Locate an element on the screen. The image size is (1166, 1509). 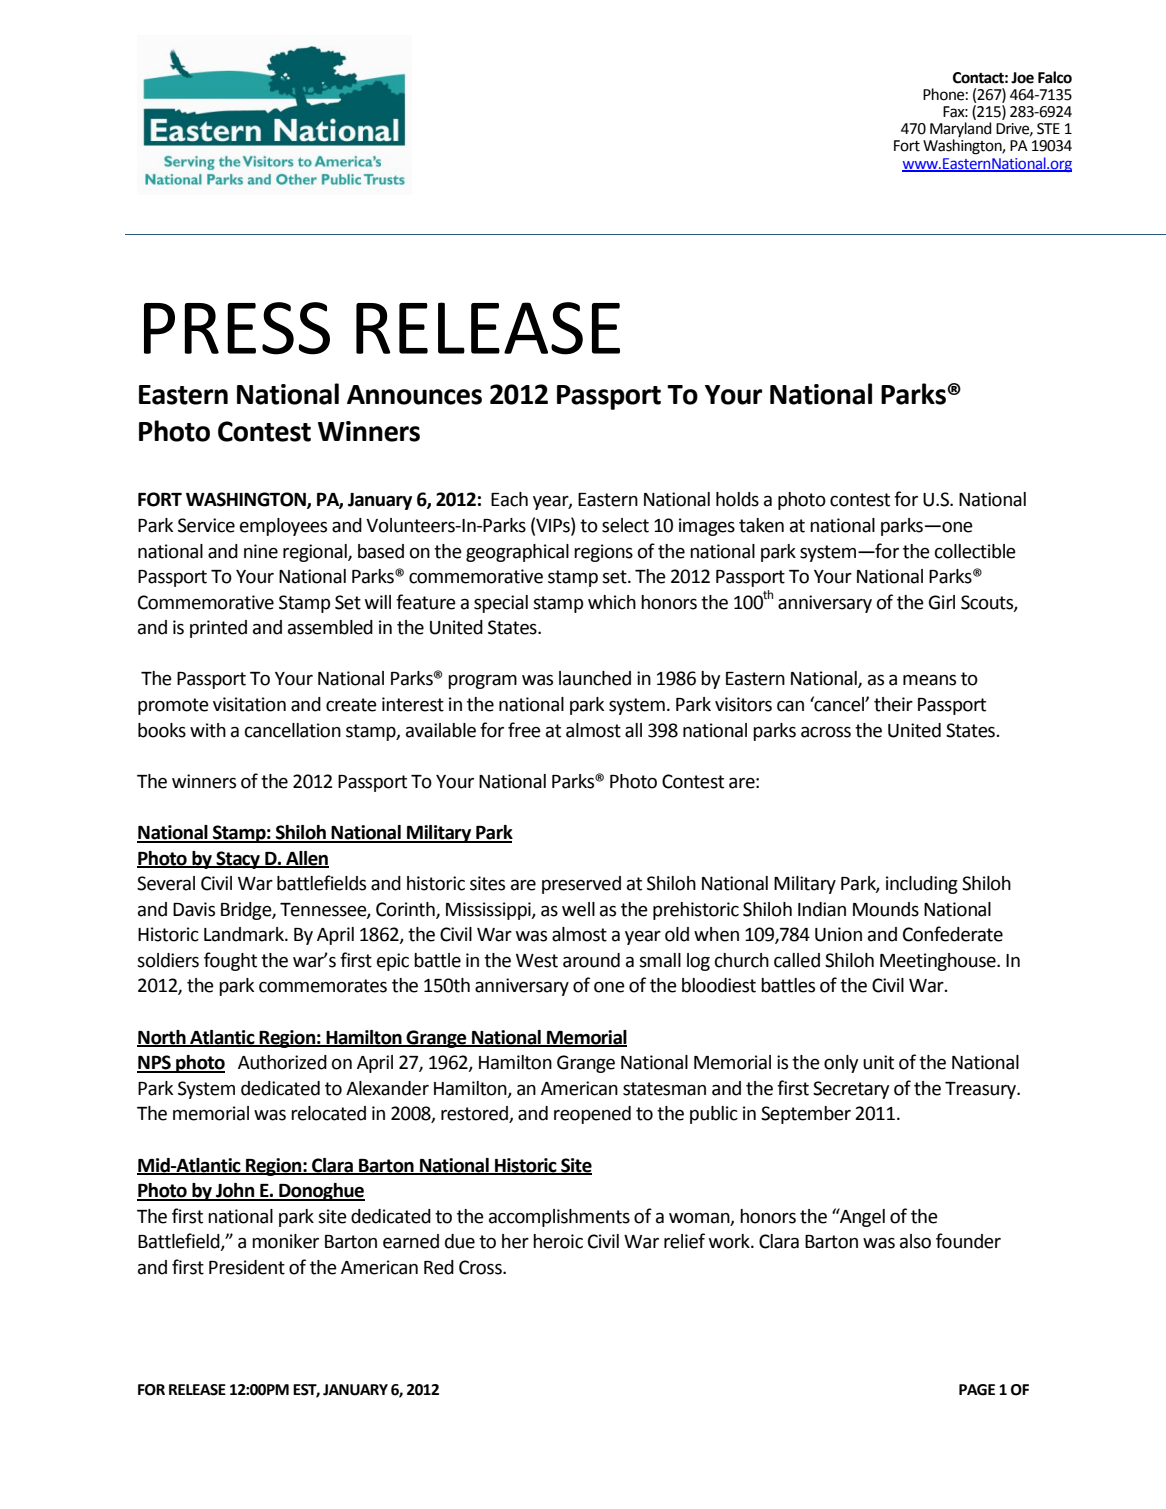
Treasury is located at coordinates (982, 1090).
